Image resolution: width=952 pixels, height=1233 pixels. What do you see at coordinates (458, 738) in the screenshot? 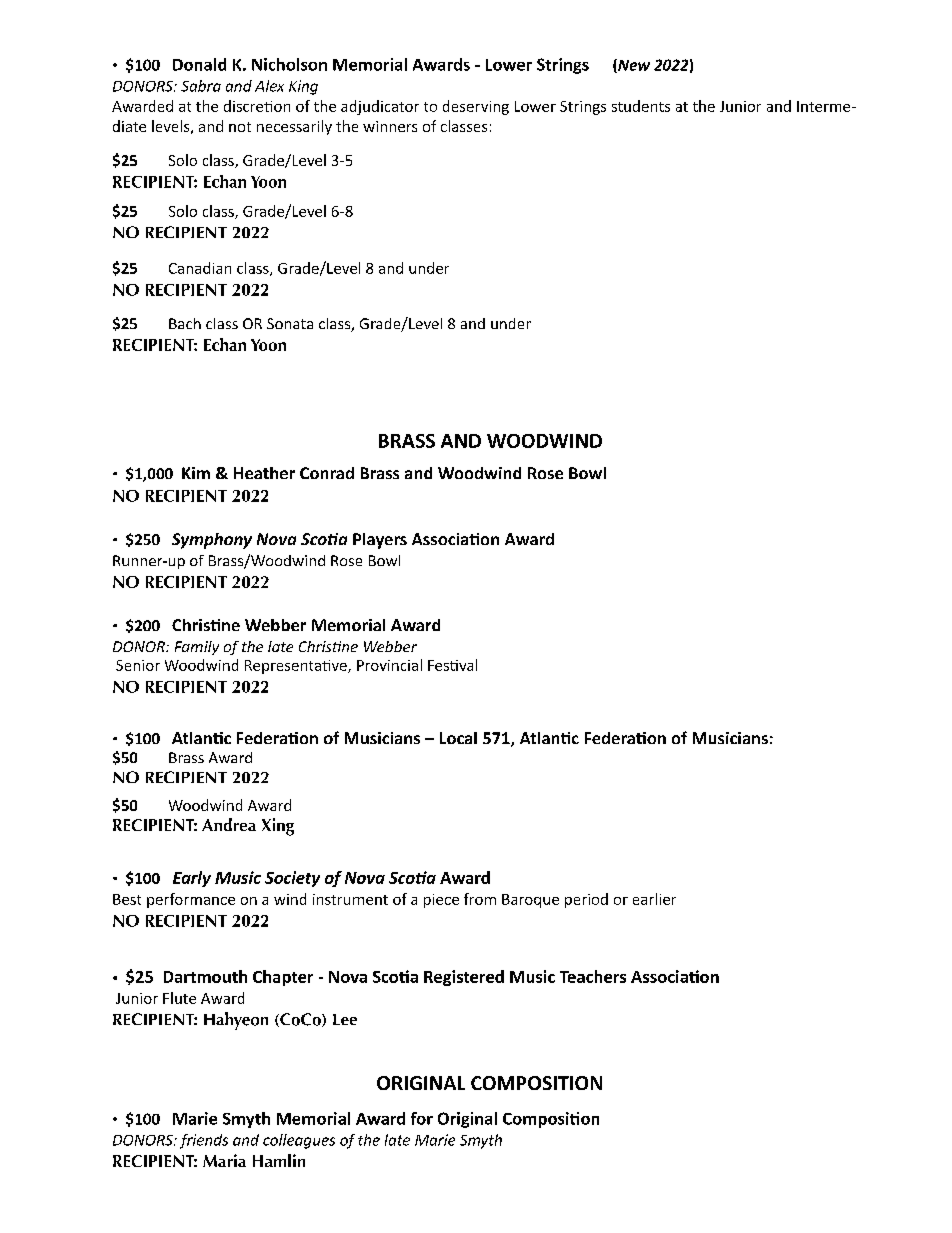
I see `Local` at bounding box center [458, 738].
